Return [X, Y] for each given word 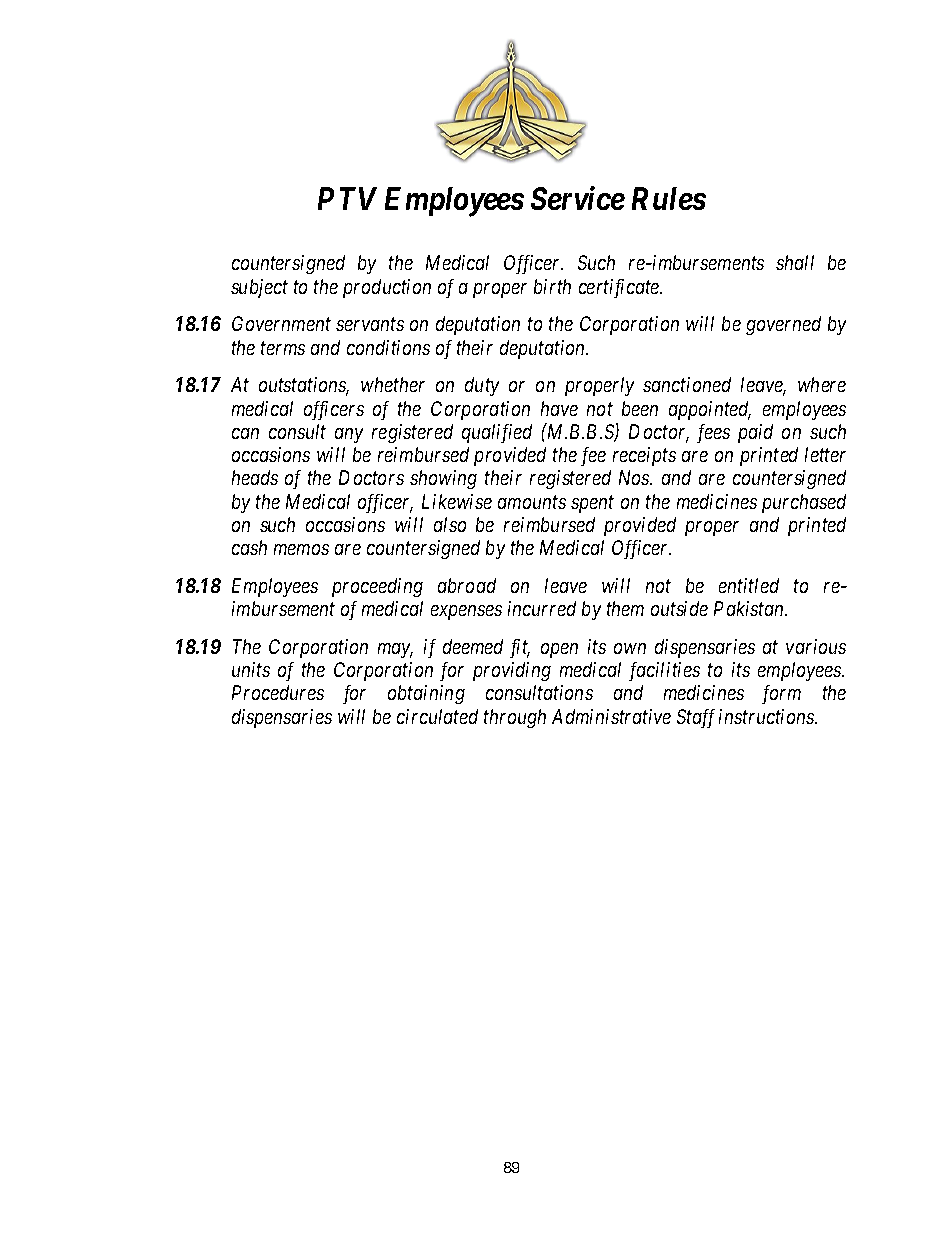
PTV [347, 198]
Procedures [278, 692]
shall [795, 262]
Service [578, 198]
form [781, 694]
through [515, 718]
